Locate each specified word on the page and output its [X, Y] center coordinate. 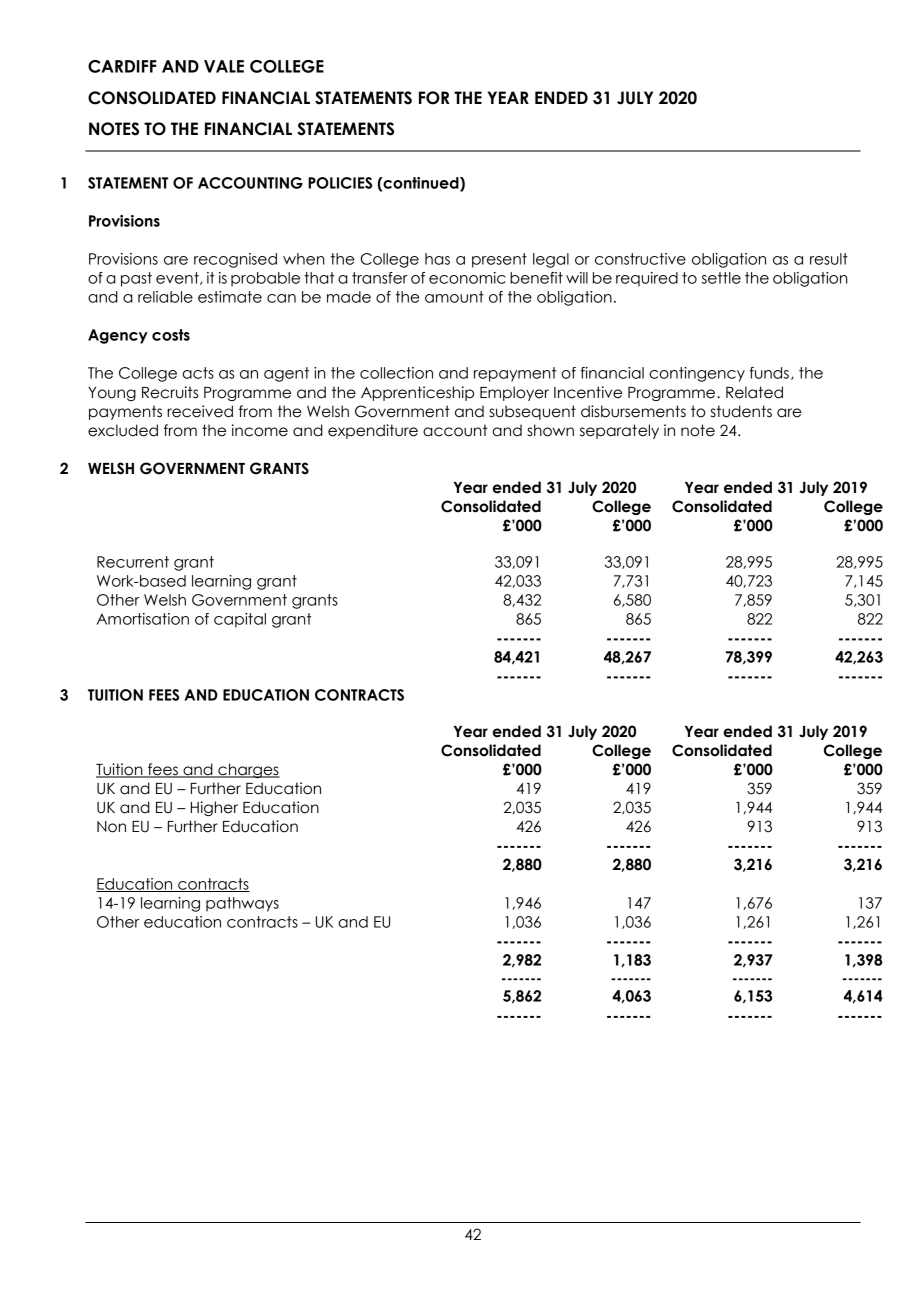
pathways [242, 904]
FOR [434, 98]
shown [550, 430]
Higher [214, 808]
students [741, 411]
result [829, 259]
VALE [224, 66]
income [260, 430]
